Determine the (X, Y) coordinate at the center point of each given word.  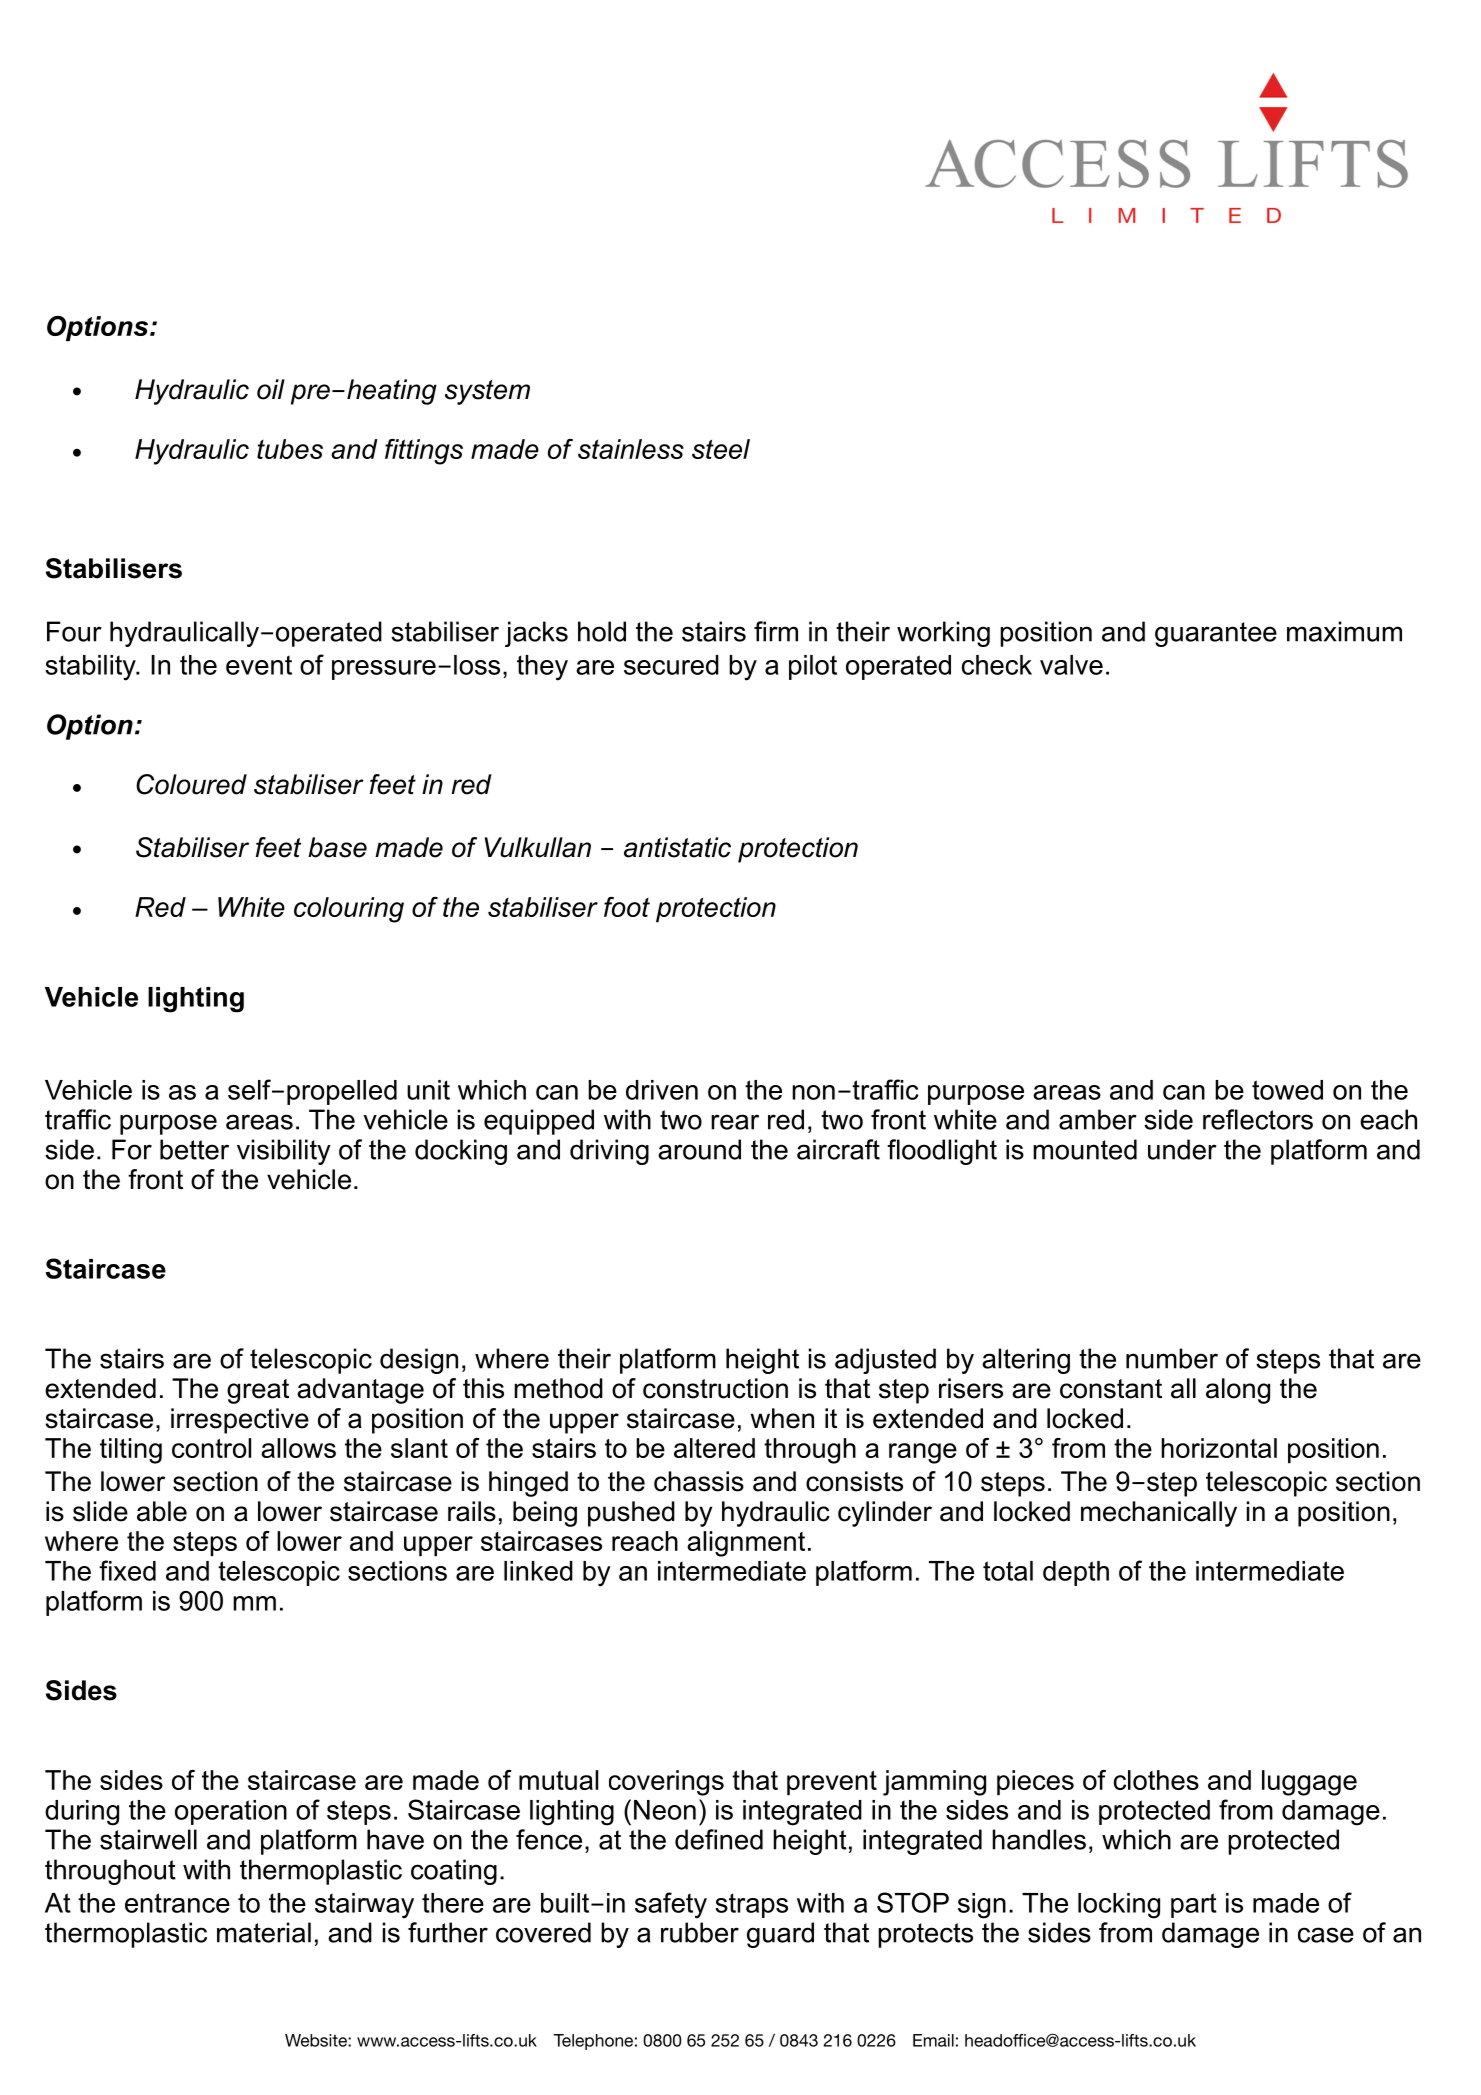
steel (721, 449)
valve (1071, 665)
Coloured (191, 784)
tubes (290, 449)
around (699, 1149)
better (194, 1149)
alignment (746, 1544)
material (264, 1932)
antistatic (677, 847)
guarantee (1216, 634)
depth (1076, 1573)
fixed (127, 1570)
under (1182, 1149)
